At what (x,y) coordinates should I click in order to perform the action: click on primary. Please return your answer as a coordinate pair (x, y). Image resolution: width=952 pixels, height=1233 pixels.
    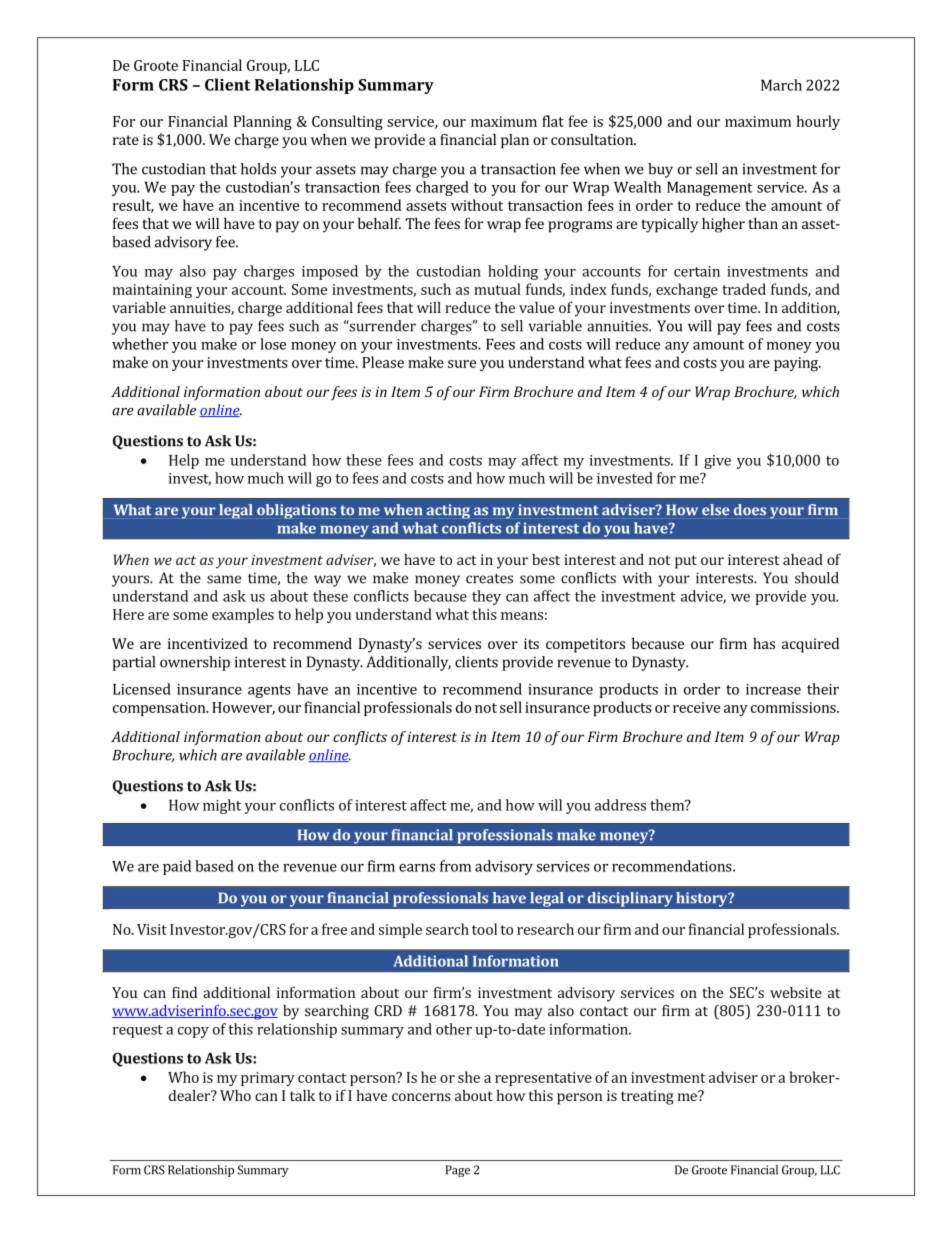
    Looking at the image, I should click on (268, 1079).
